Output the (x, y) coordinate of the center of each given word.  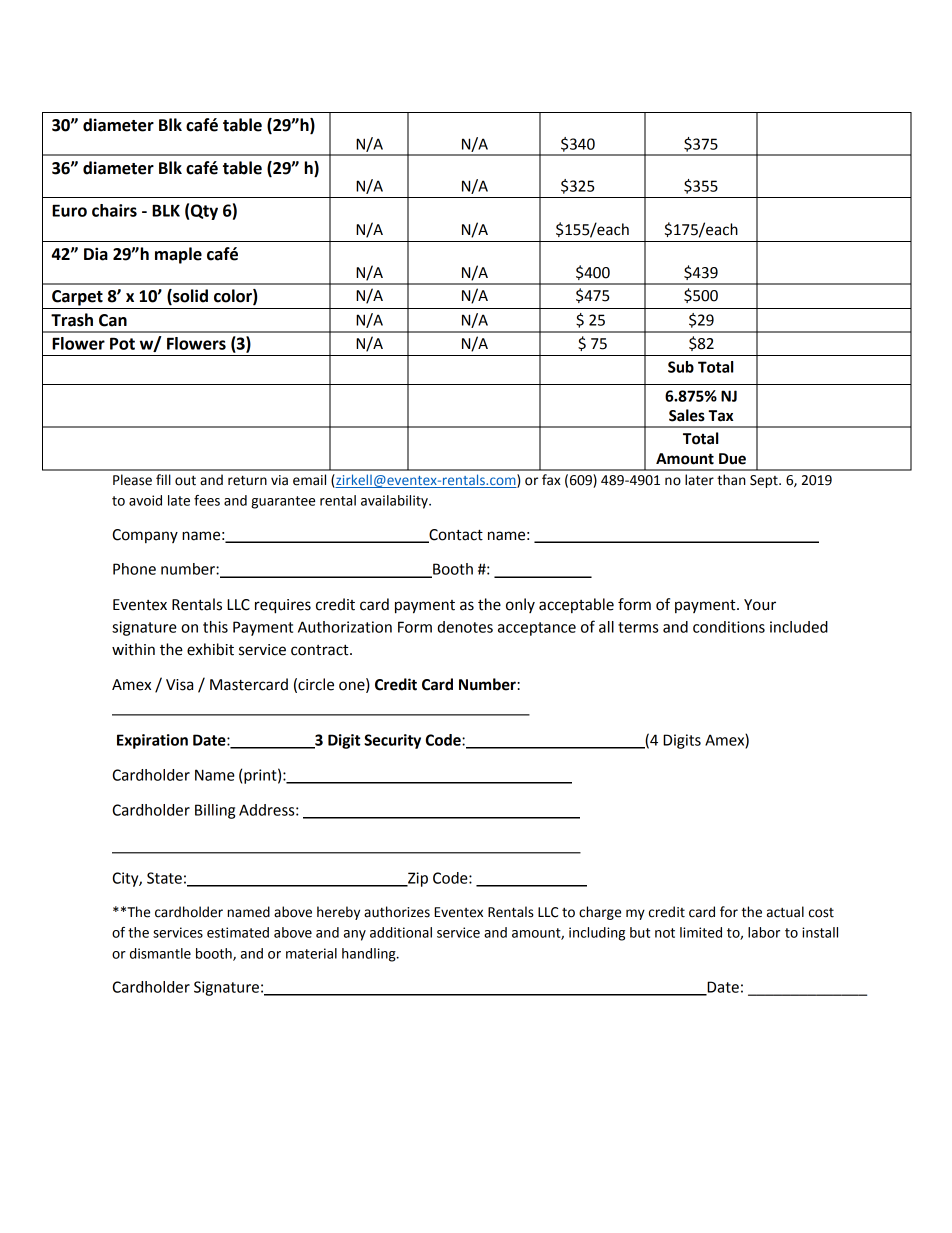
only (520, 605)
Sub (681, 367)
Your (760, 605)
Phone (134, 569)
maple (178, 255)
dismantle (160, 953)
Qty (204, 212)
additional (401, 932)
